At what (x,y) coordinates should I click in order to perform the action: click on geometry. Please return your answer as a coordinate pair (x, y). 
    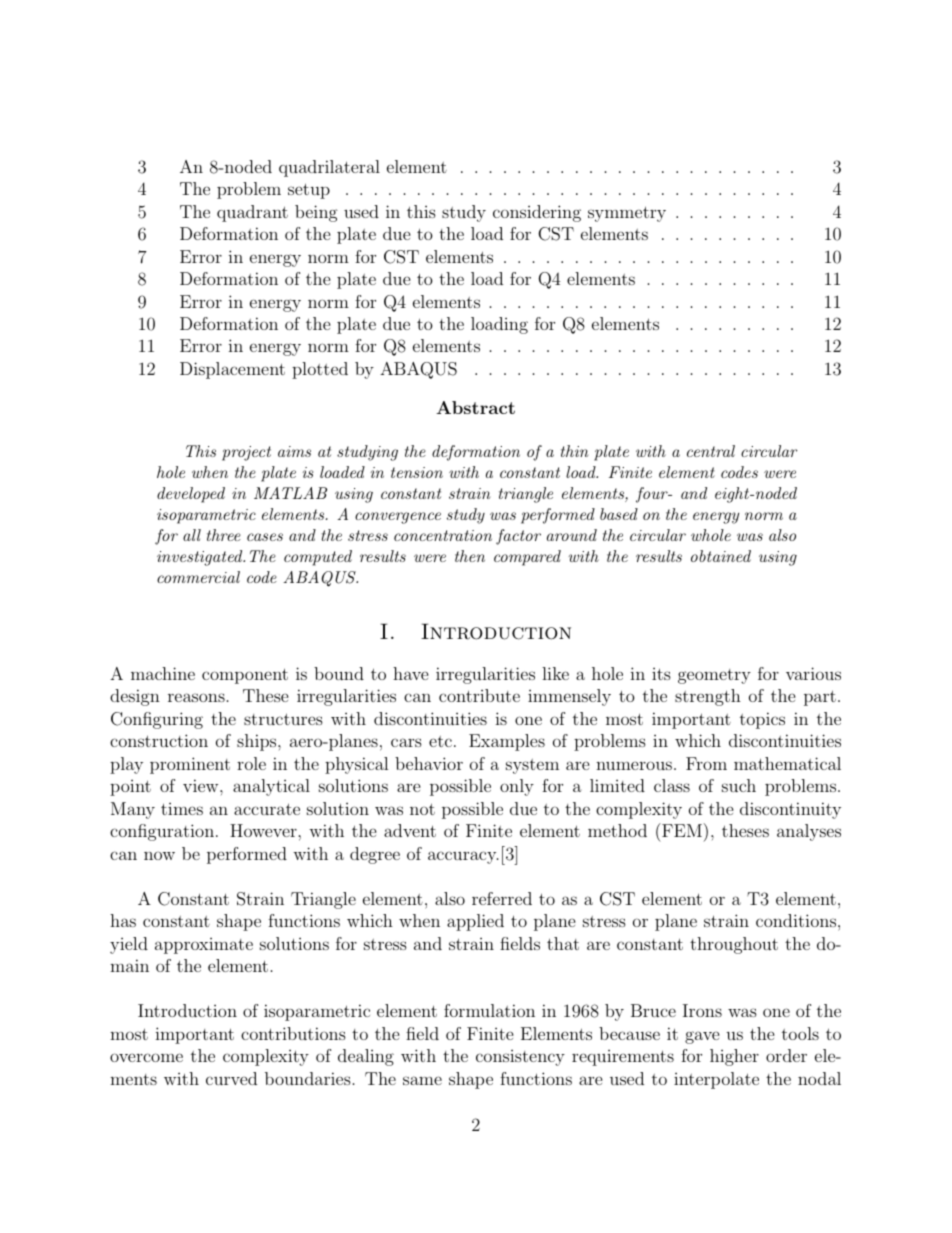
    Looking at the image, I should click on (714, 676).
